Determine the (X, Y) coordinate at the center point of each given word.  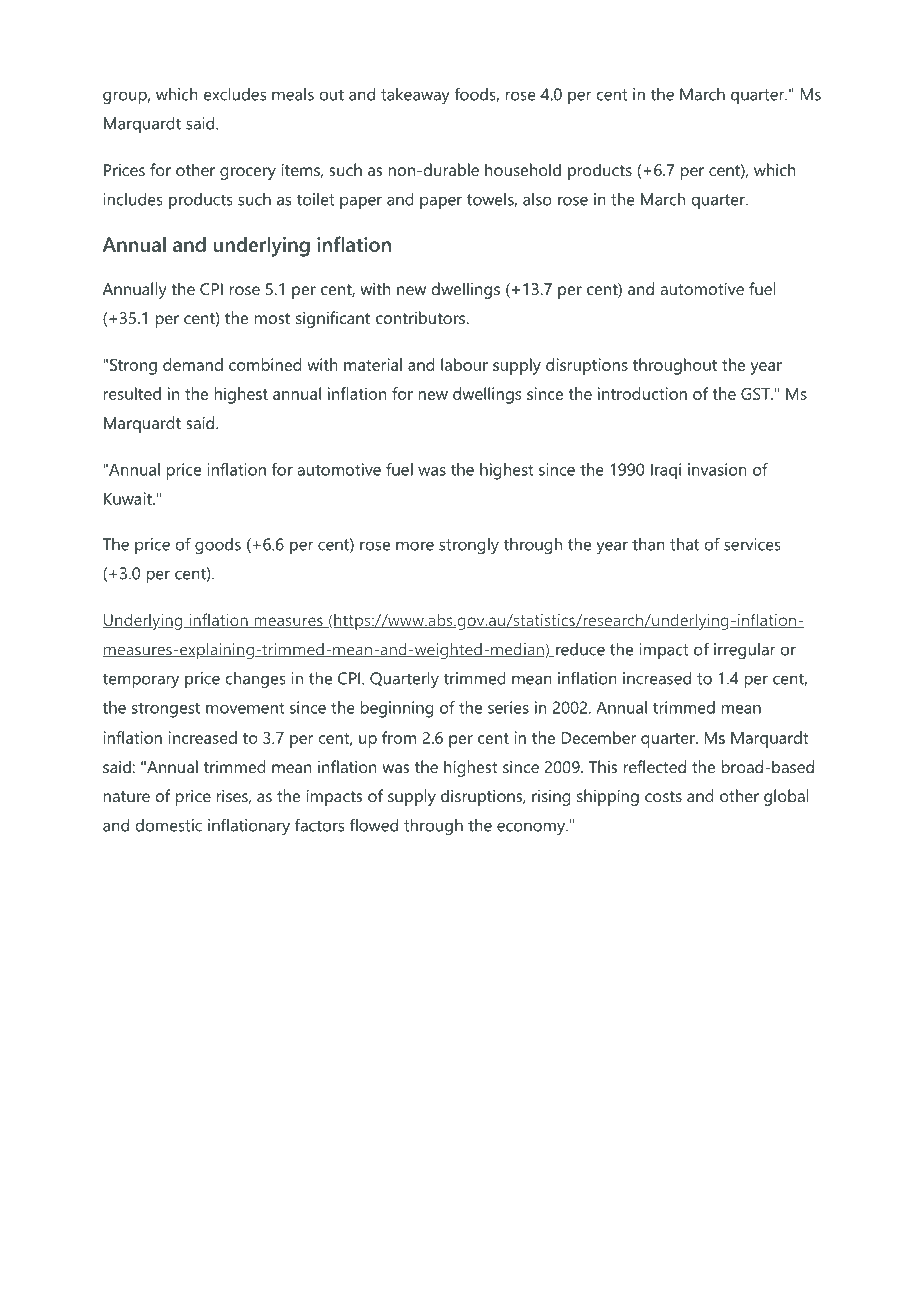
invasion (717, 469)
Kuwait (129, 498)
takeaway (415, 96)
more (415, 546)
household (523, 169)
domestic (169, 825)
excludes (235, 94)
